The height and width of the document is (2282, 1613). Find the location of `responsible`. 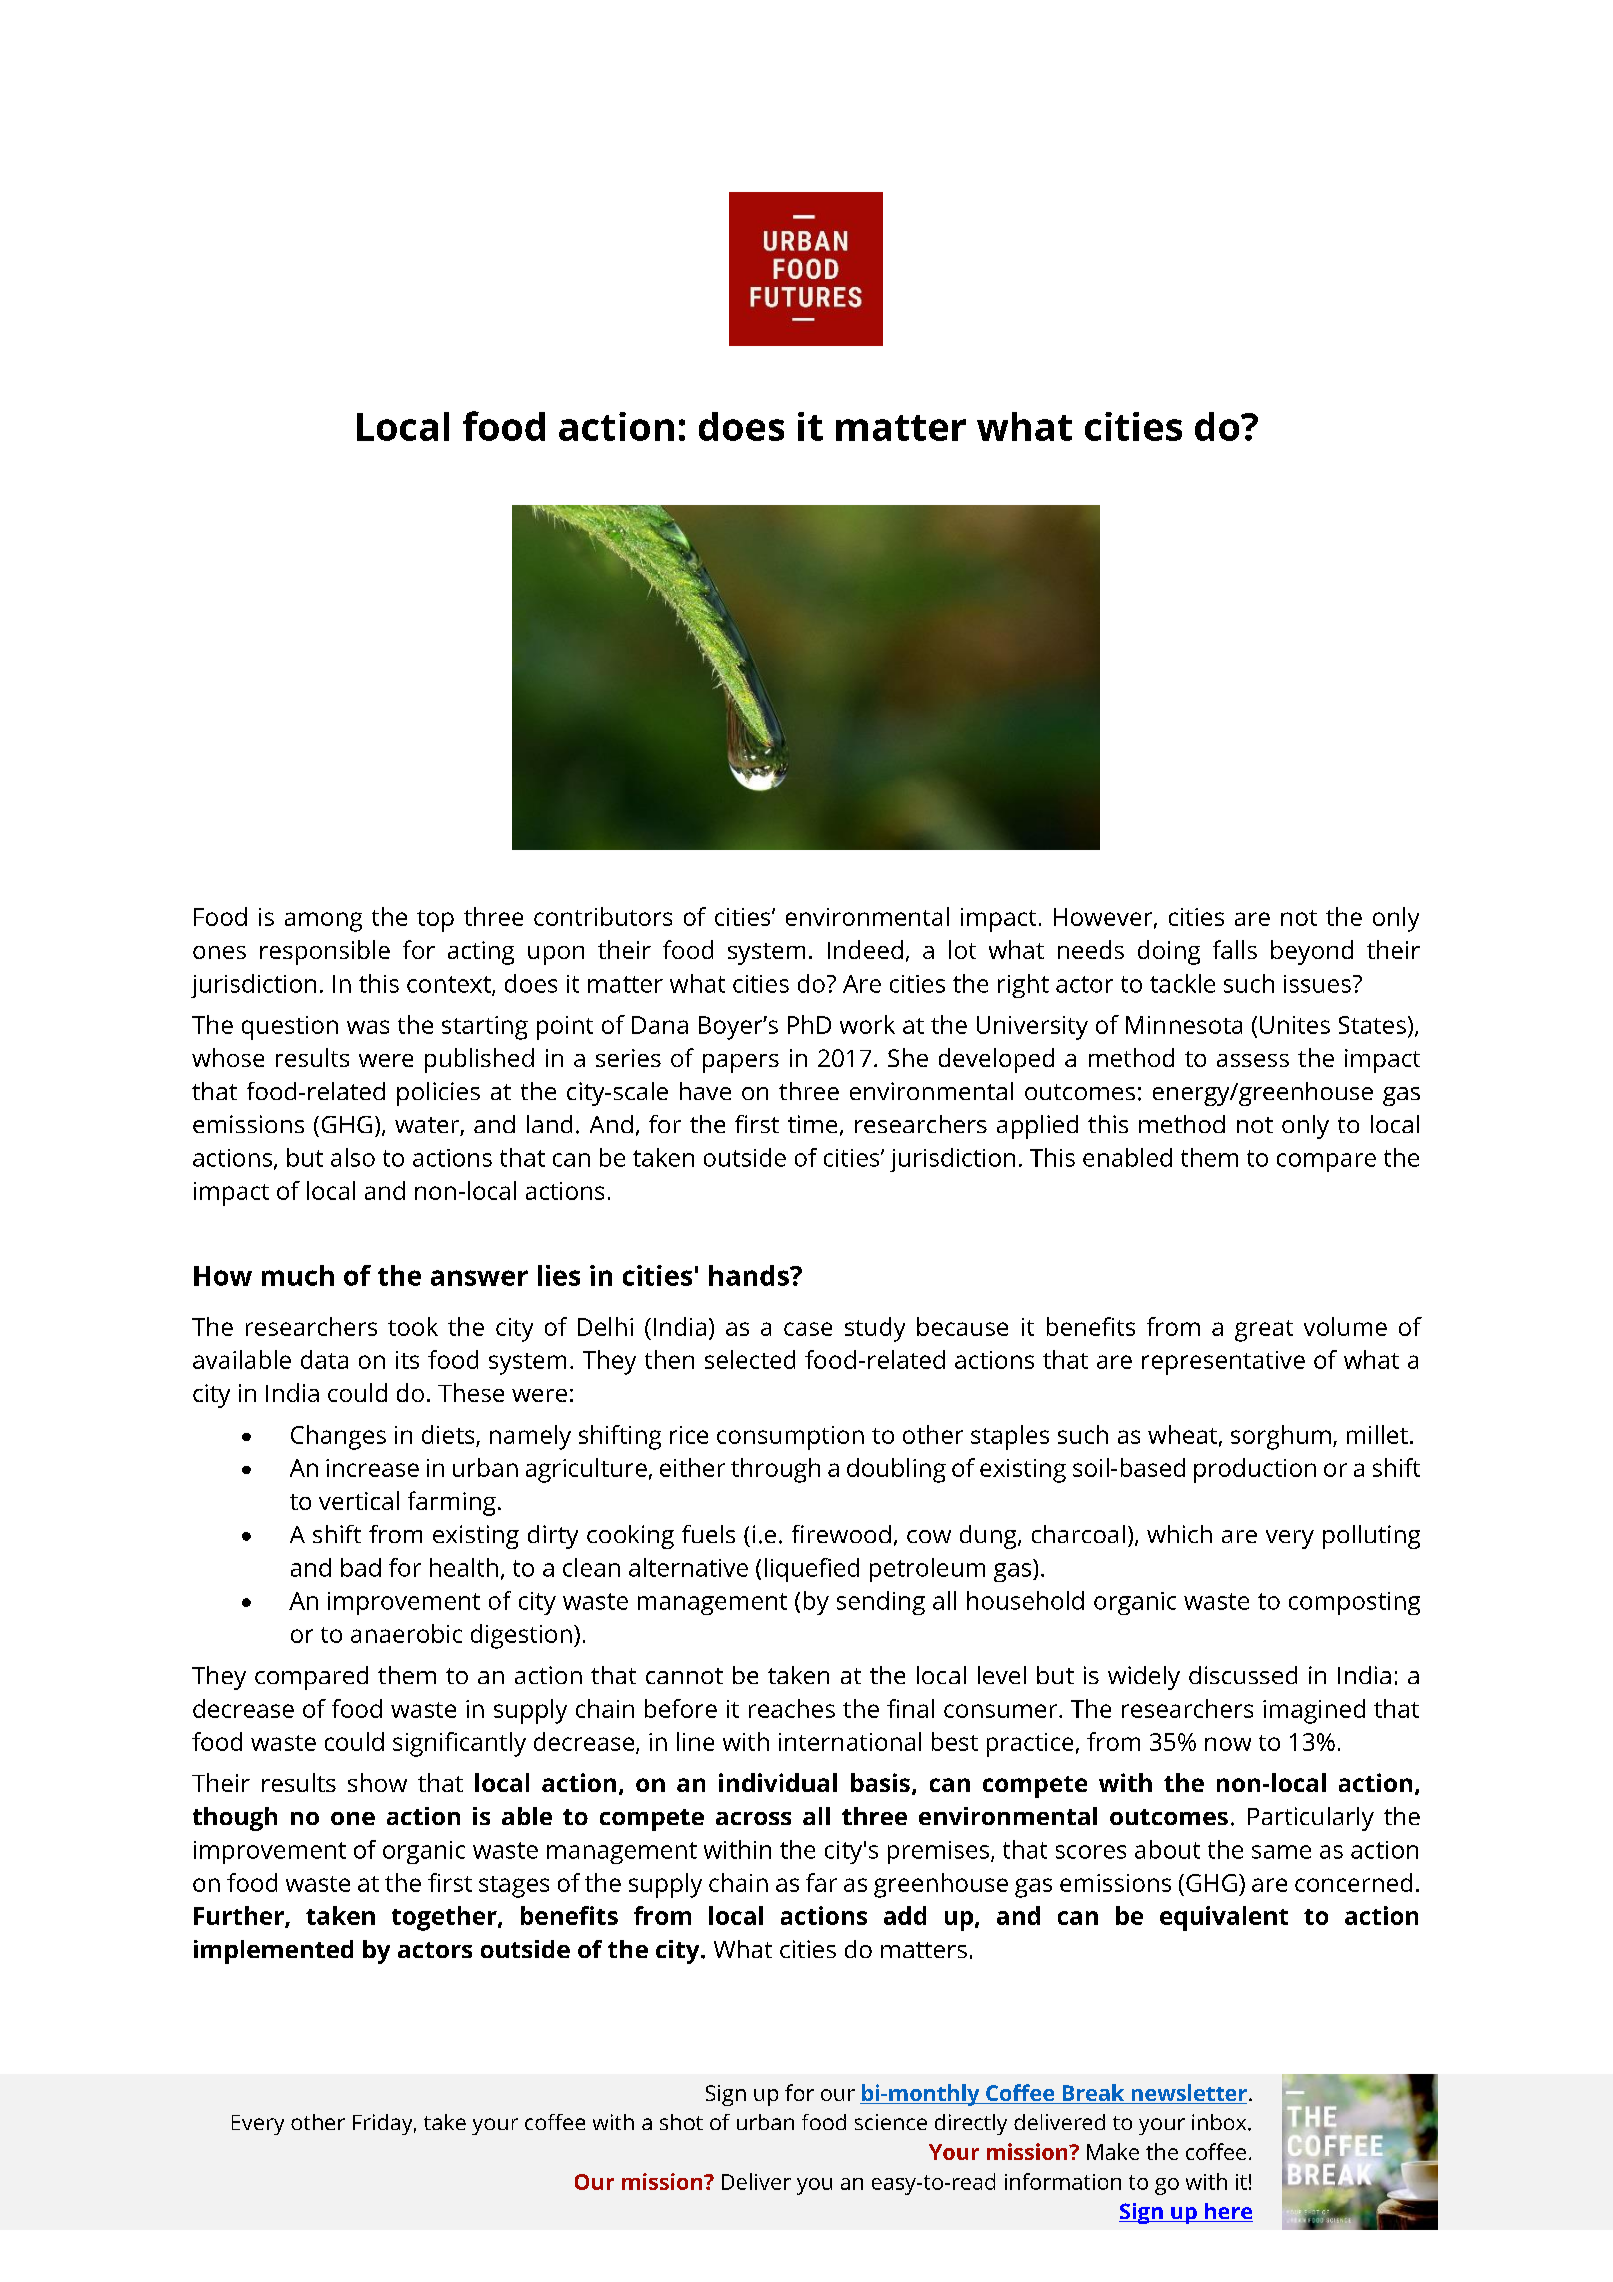

responsible is located at coordinates (325, 952).
